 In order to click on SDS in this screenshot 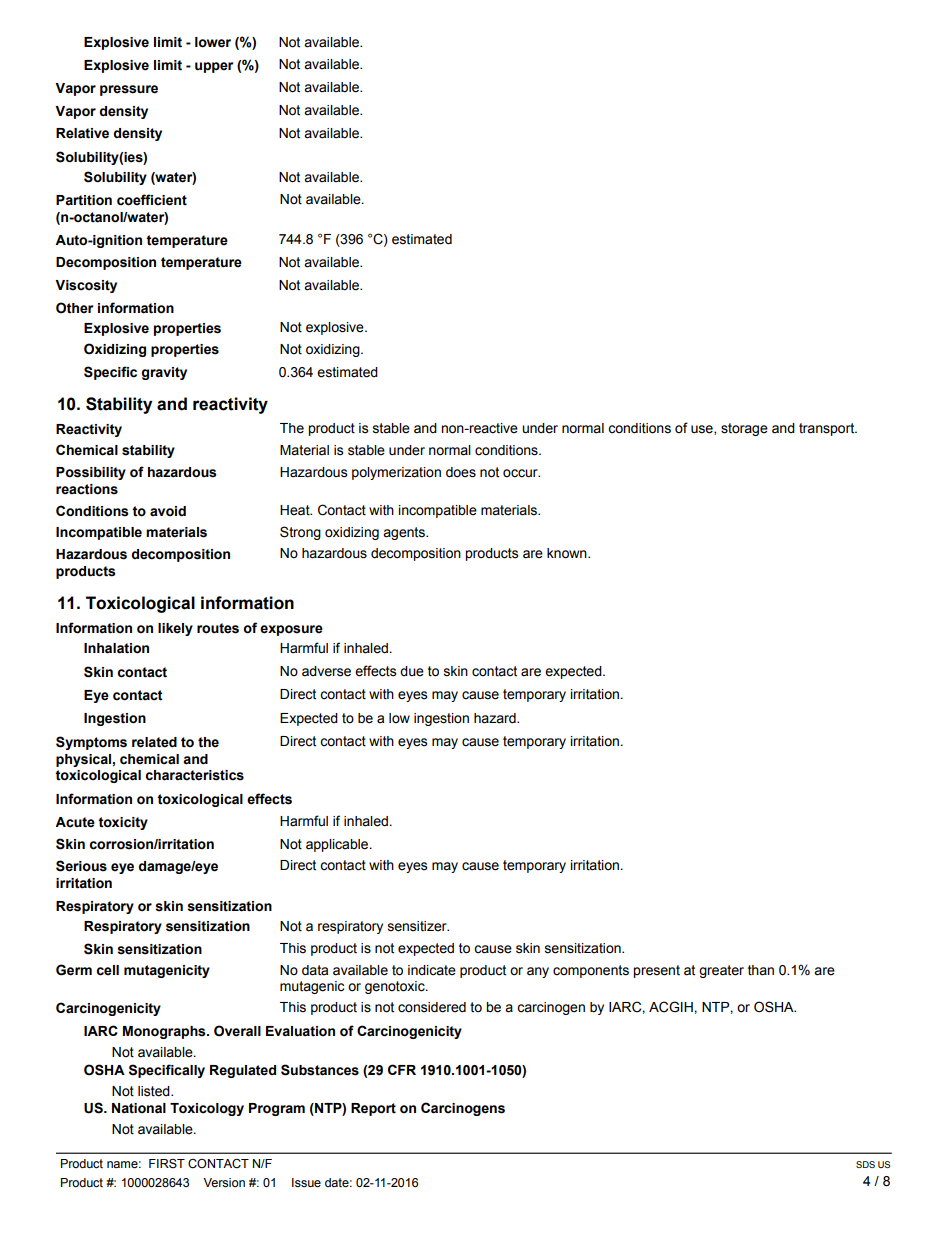, I will do `click(865, 1164)`.
